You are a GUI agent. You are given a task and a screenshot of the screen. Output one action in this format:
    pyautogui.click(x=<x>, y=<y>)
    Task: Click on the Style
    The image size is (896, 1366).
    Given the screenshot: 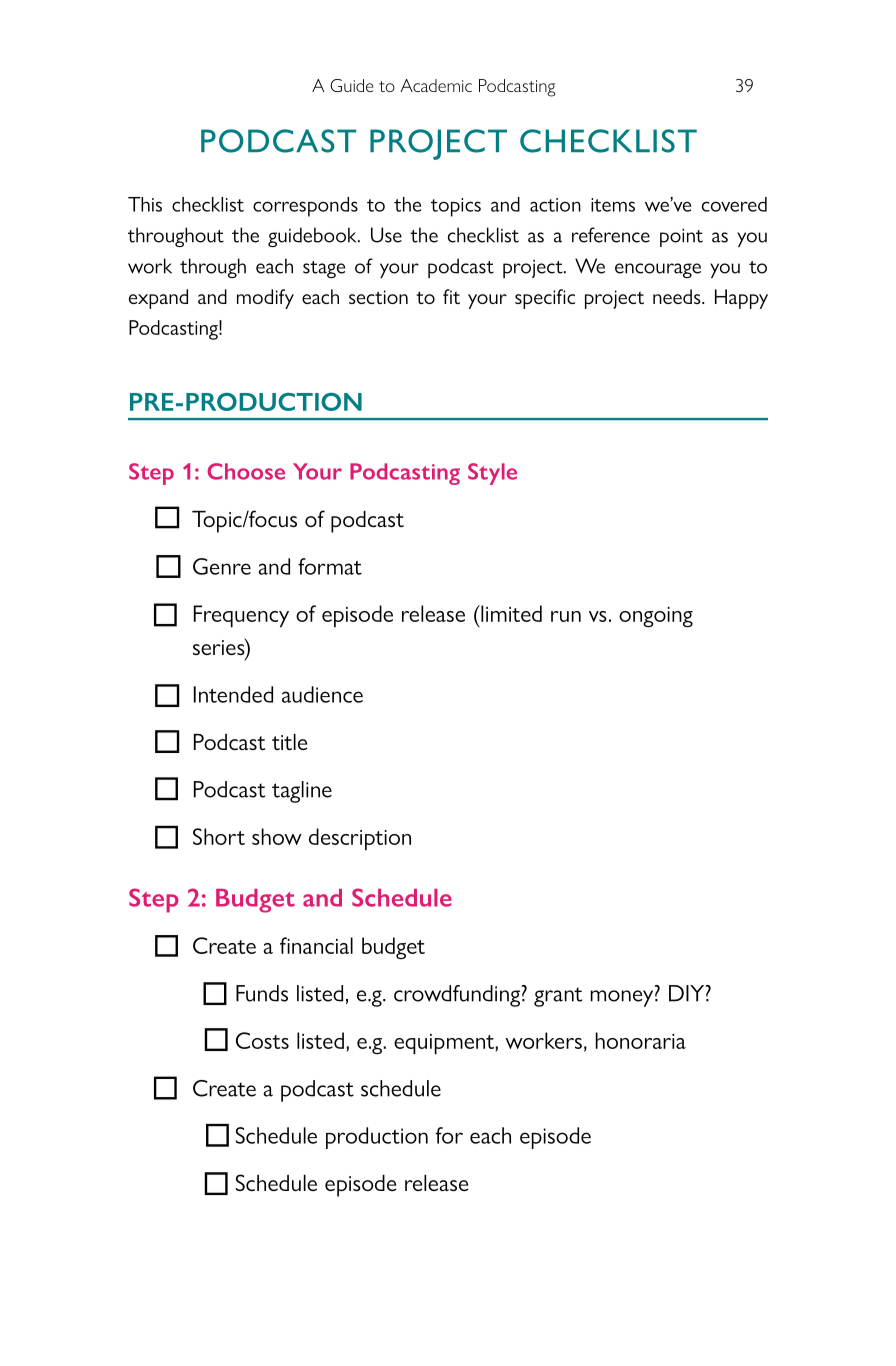 What is the action you would take?
    pyautogui.click(x=492, y=474)
